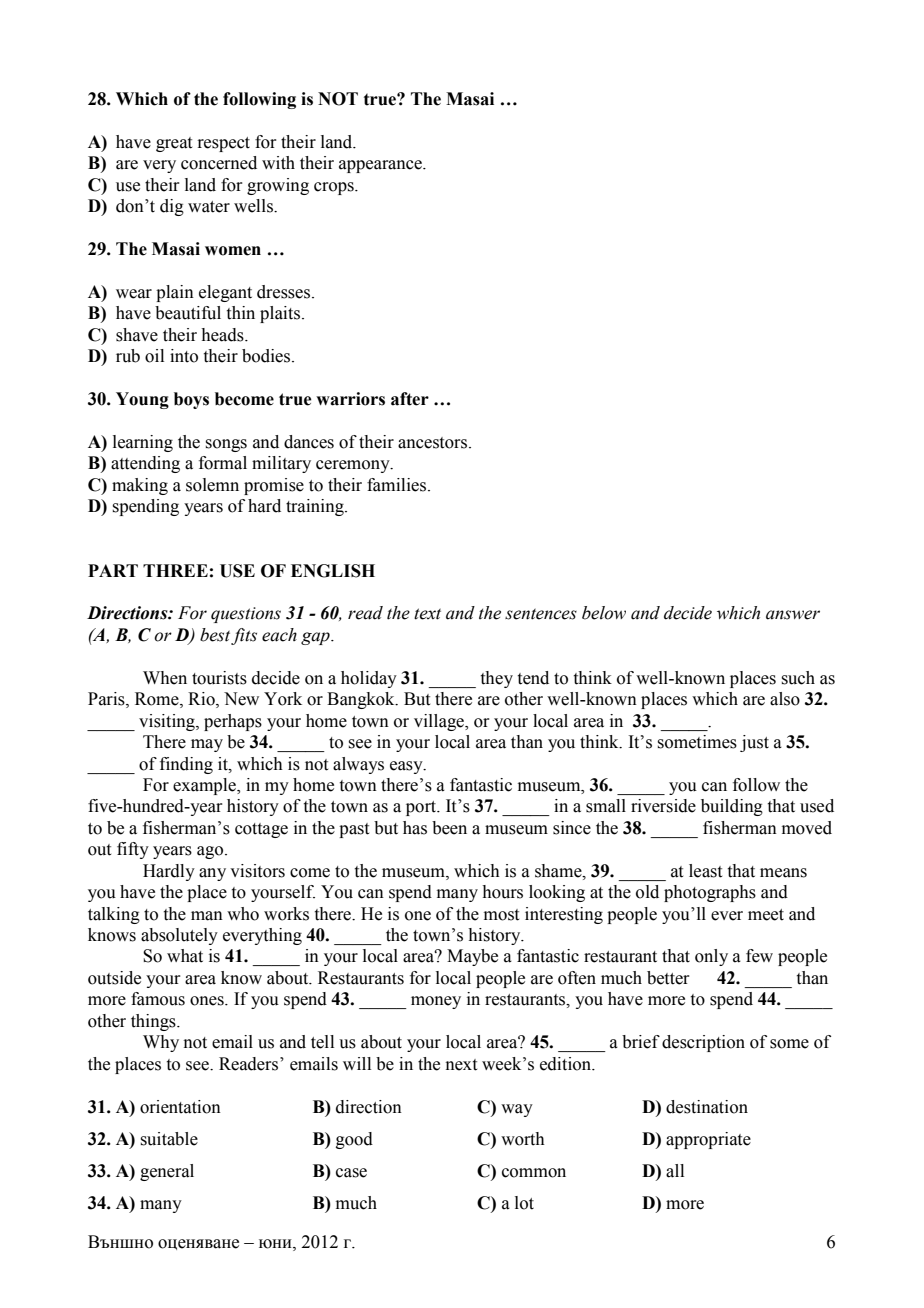  Describe the element at coordinates (335, 188) in the screenshot. I see `crops` at that location.
